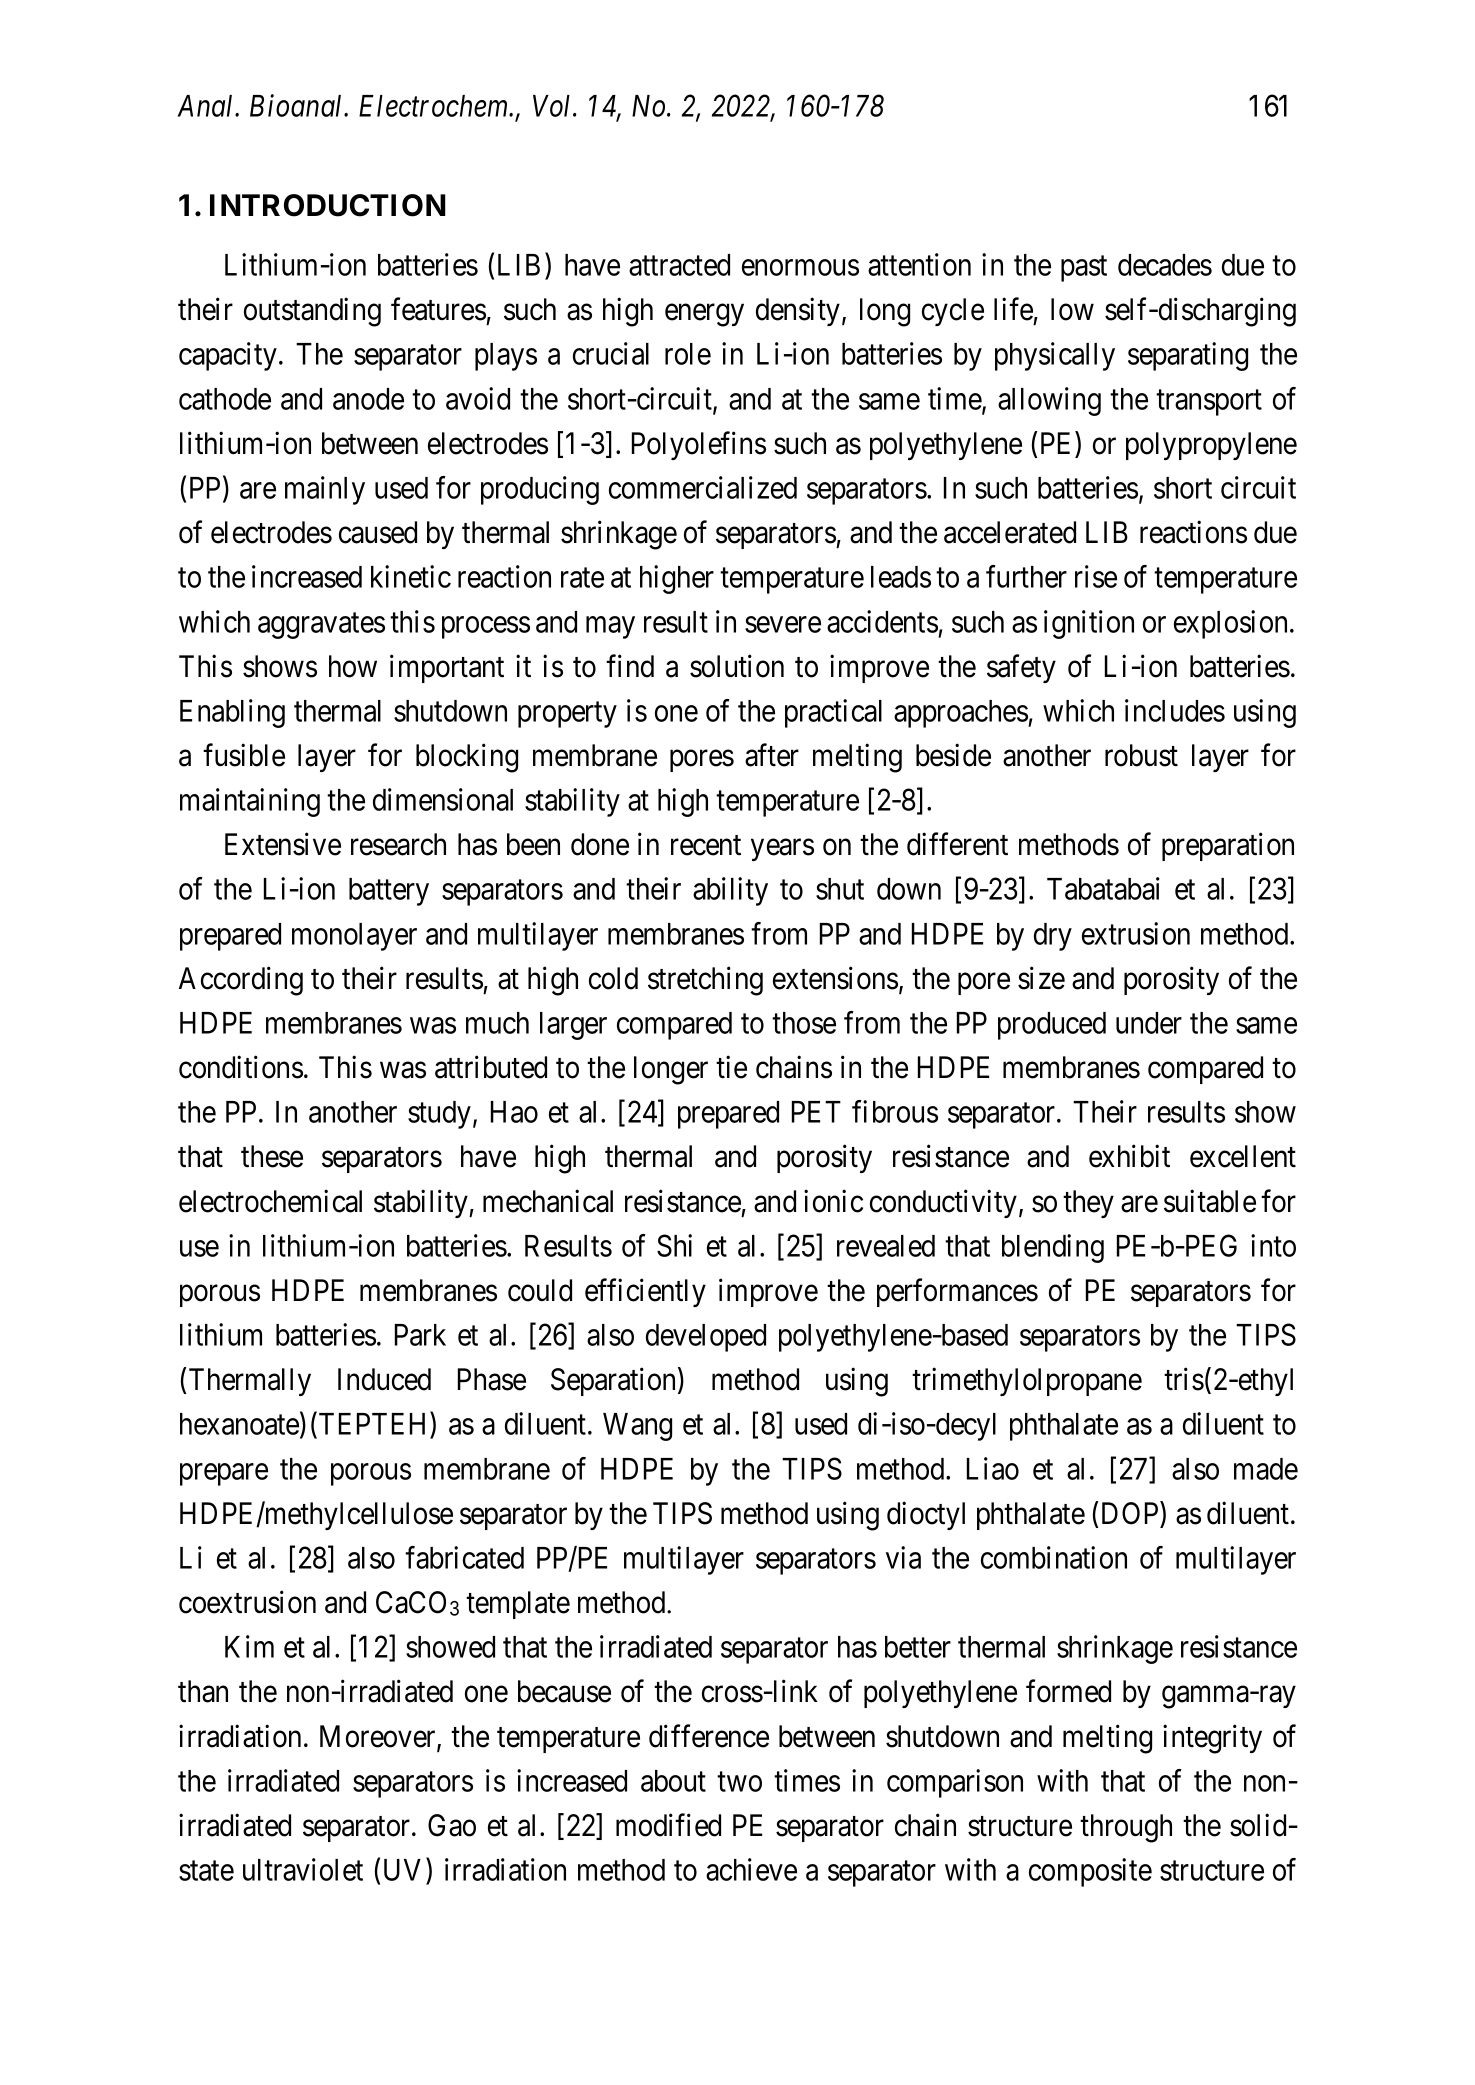  Describe the element at coordinates (739, 1782) in the screenshot. I see `two` at that location.
